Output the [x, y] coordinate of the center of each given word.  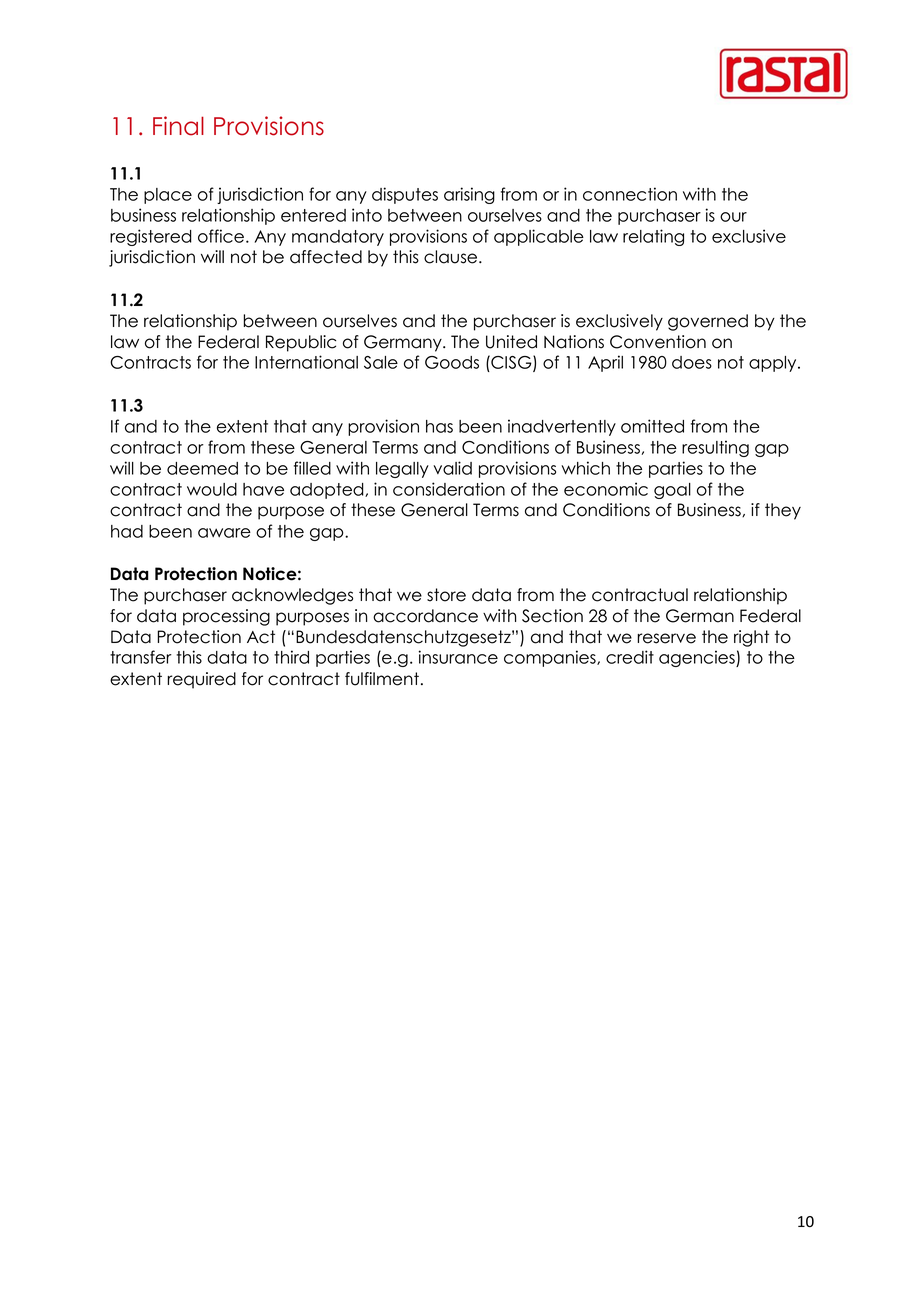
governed [708, 322]
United [511, 342]
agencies [698, 658]
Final [178, 126]
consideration [449, 489]
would [212, 489]
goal [672, 491]
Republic [301, 343]
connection [630, 194]
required [201, 680]
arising [469, 195]
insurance [458, 657]
